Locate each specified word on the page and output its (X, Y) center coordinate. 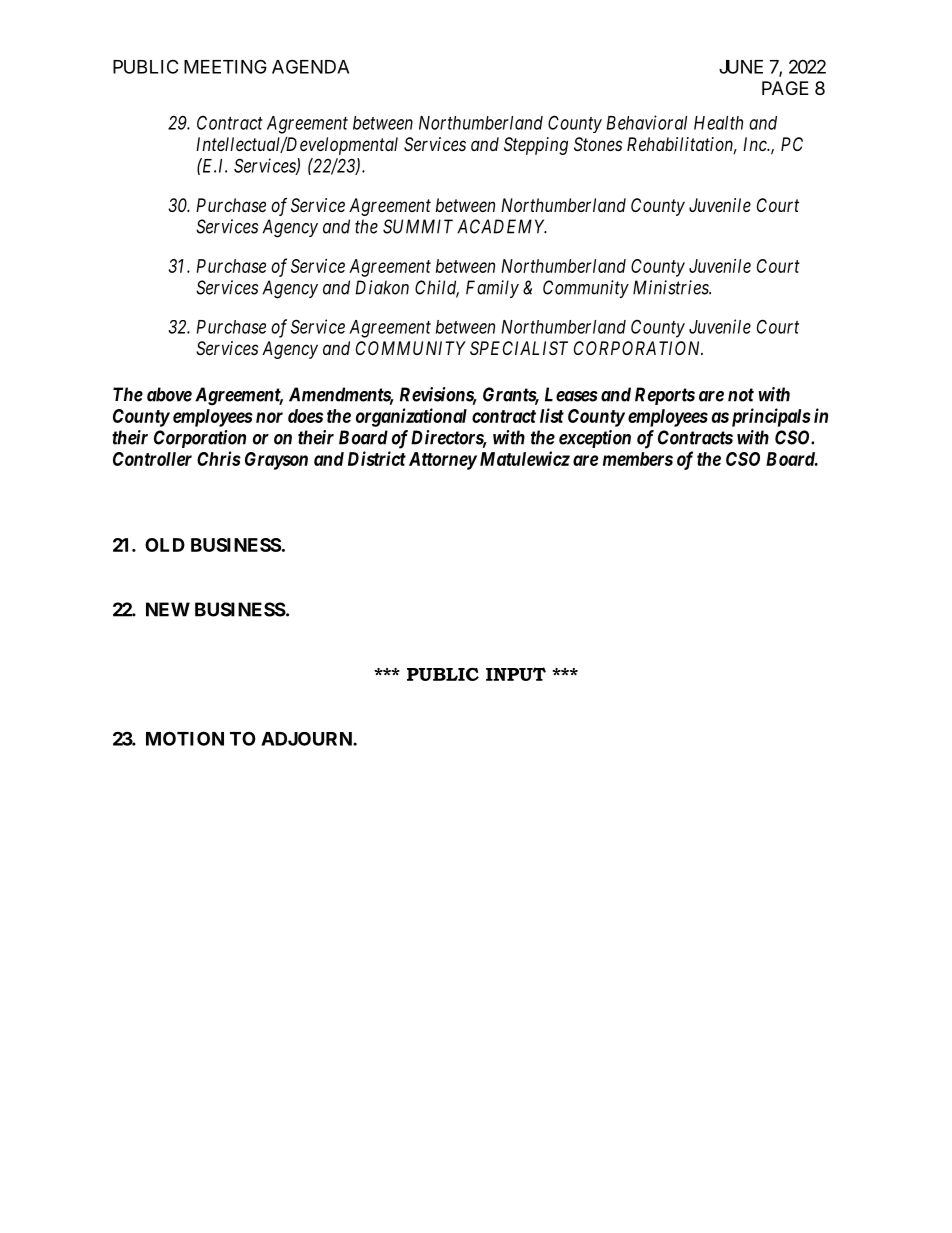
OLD (165, 545)
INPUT (516, 674)
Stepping (536, 146)
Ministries (672, 287)
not (741, 395)
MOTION (185, 738)
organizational (411, 417)
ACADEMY (502, 226)
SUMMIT (418, 226)
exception (595, 439)
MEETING (225, 66)
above (169, 394)
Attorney (443, 461)
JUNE (741, 67)
